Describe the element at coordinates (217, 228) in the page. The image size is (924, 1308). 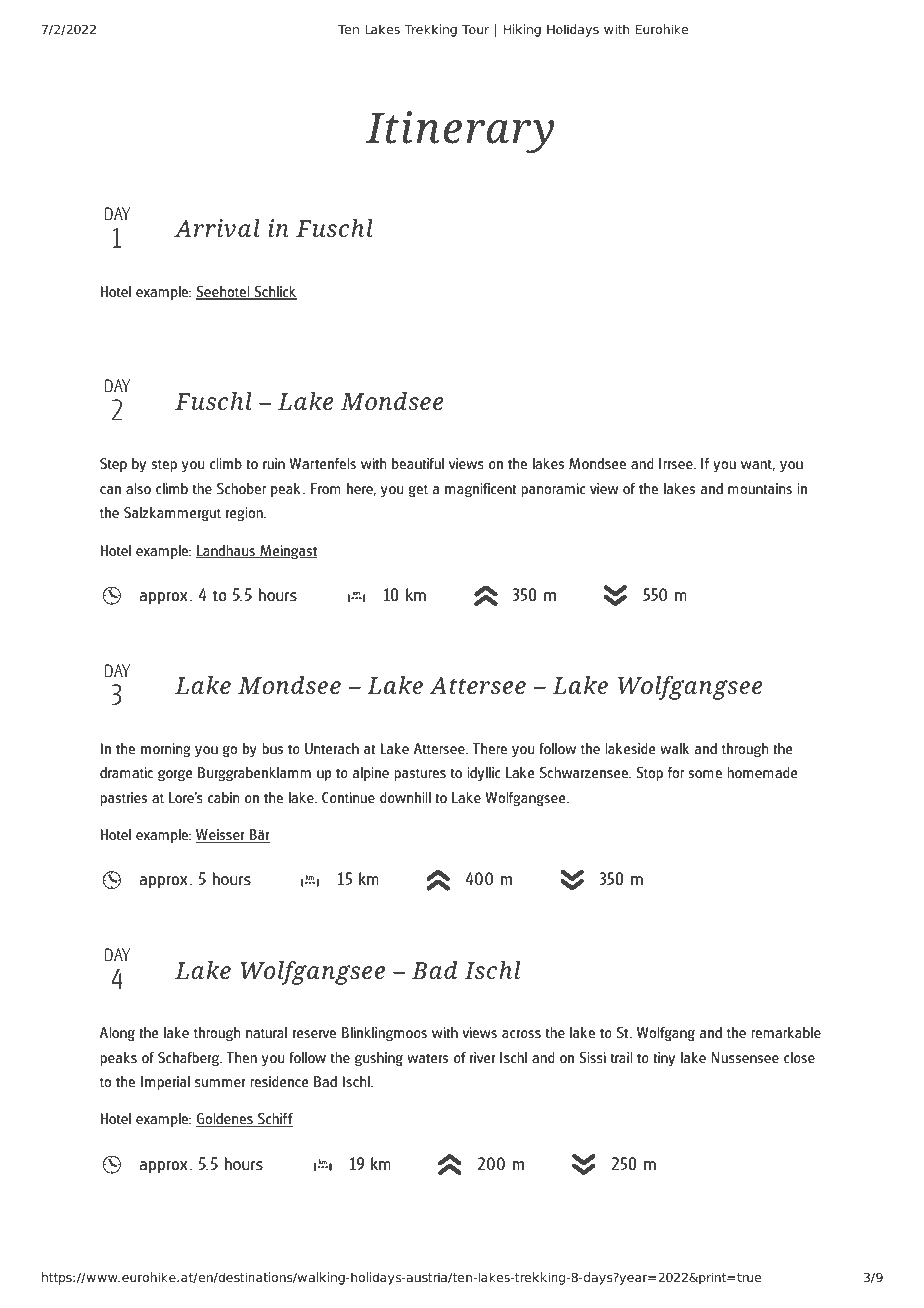
I see `Arrival` at that location.
